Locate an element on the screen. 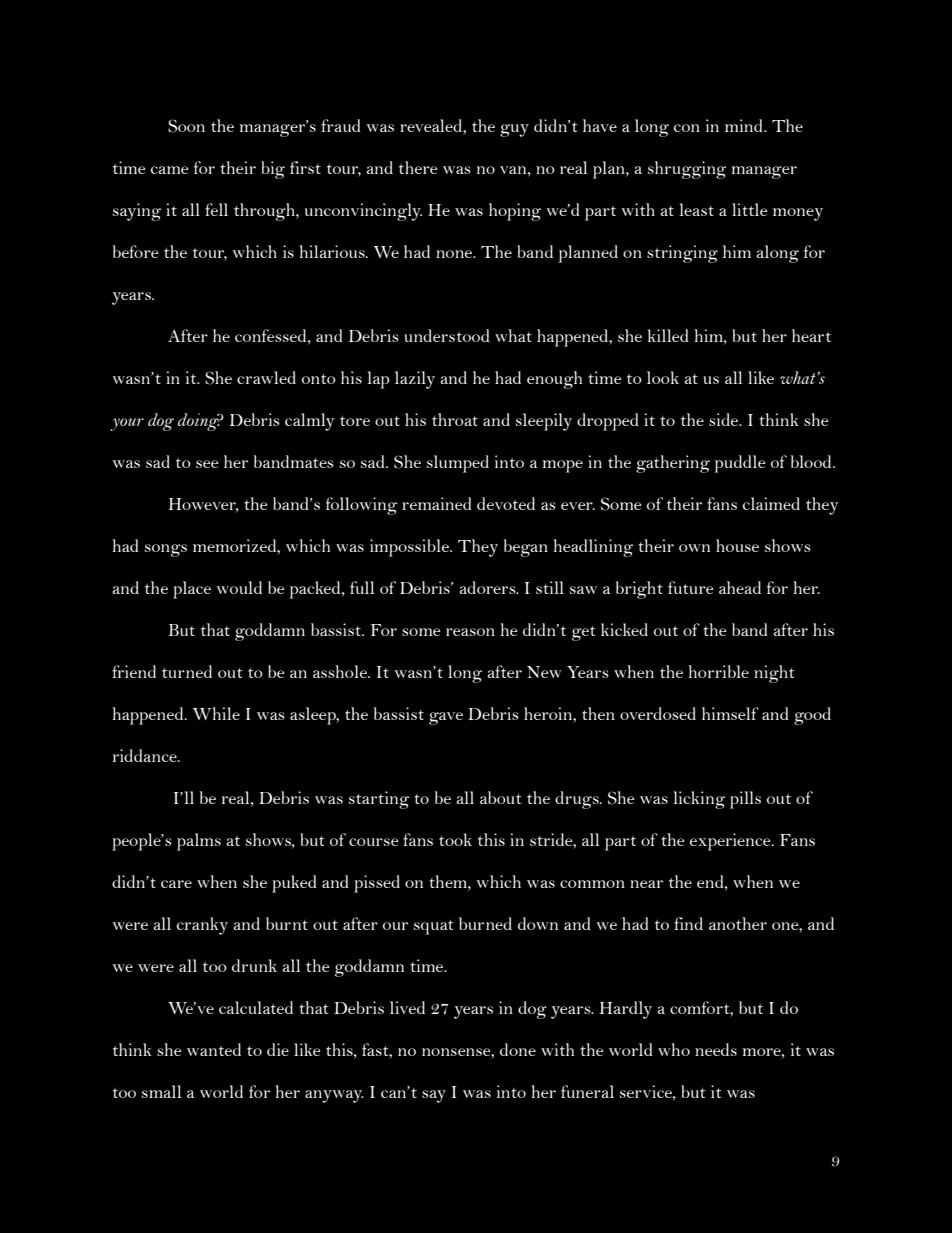  pills is located at coordinates (745, 800).
